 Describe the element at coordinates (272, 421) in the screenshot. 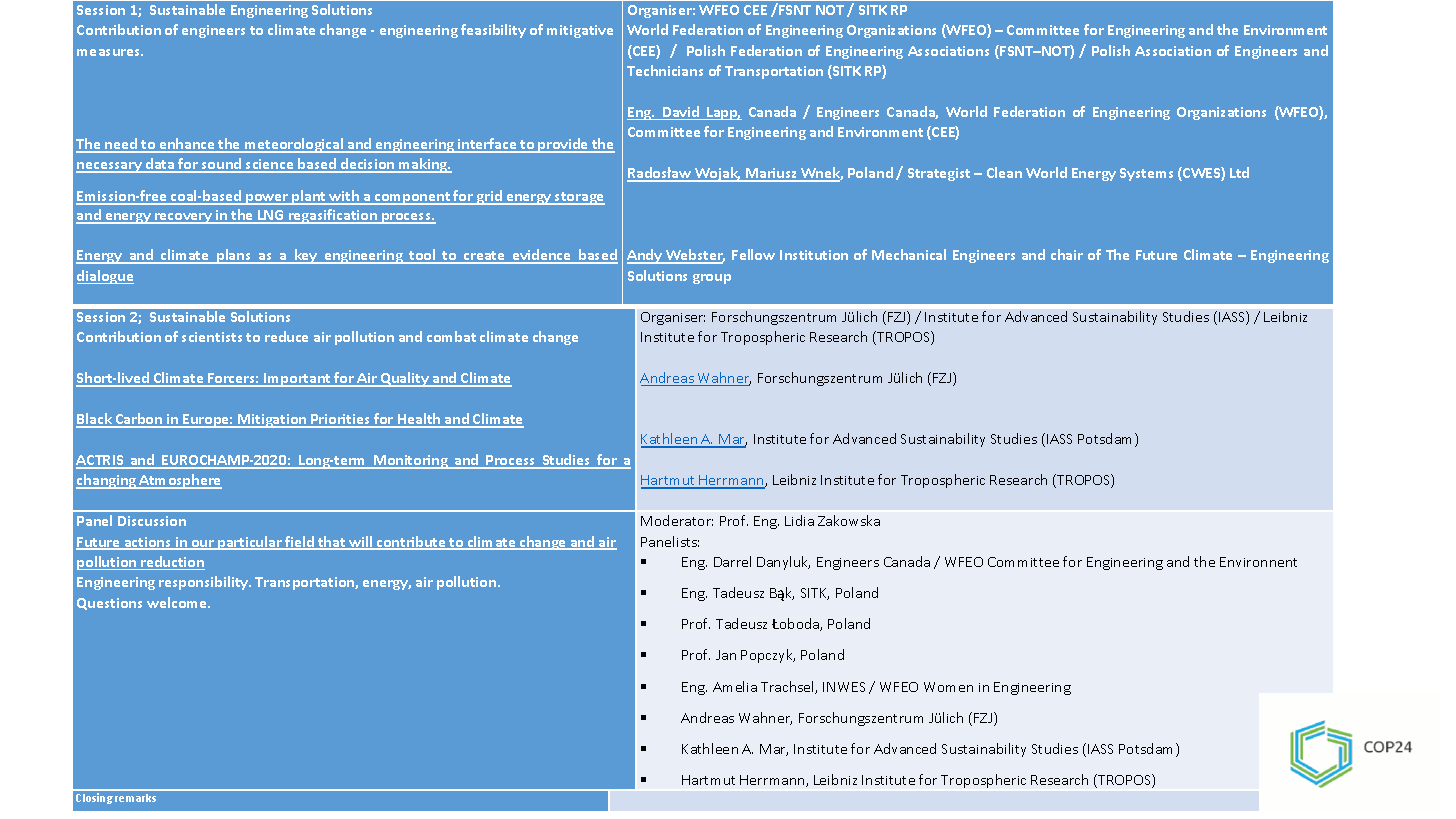

I see `Mitigation` at that location.
